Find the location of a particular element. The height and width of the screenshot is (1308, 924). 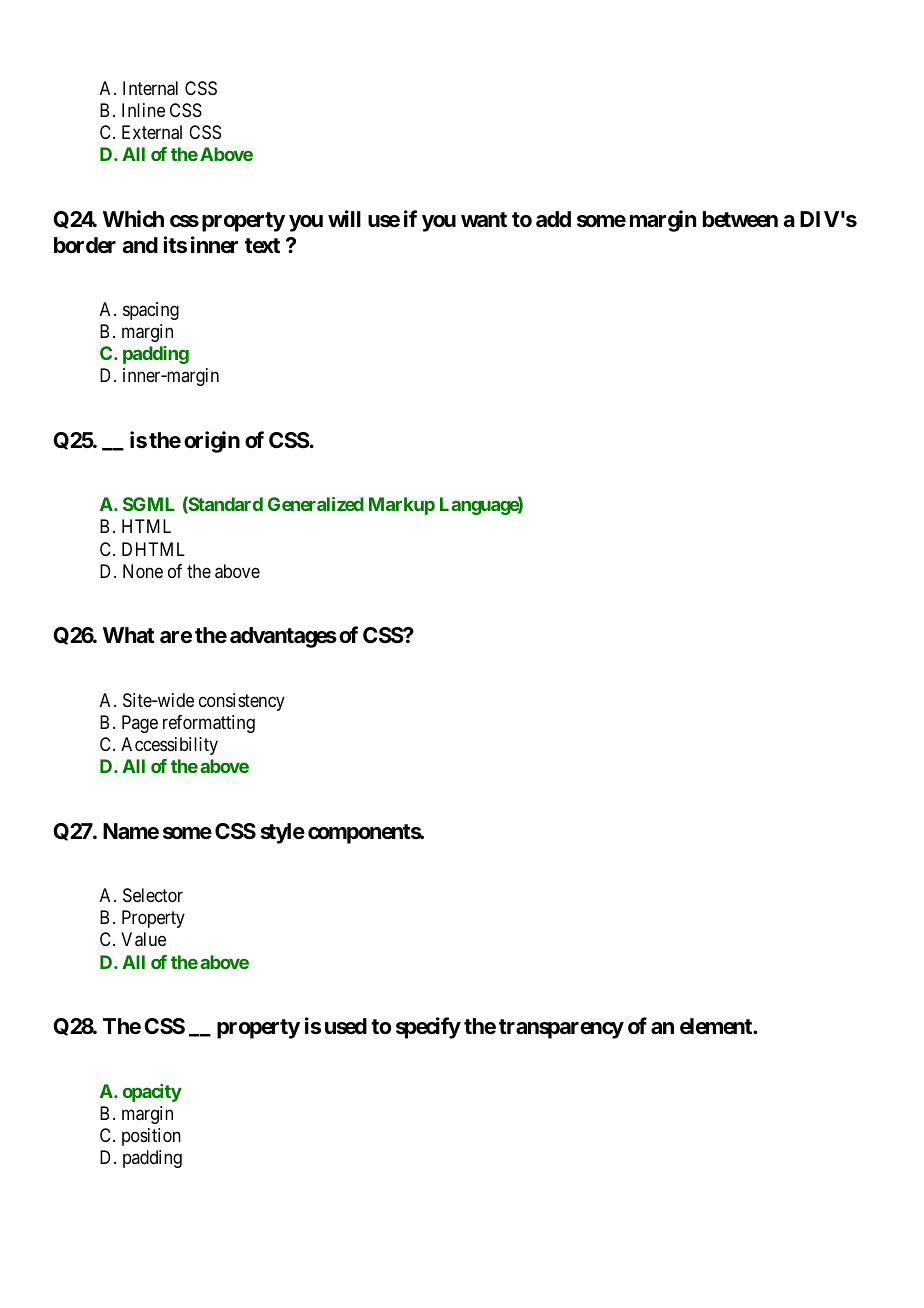

will is located at coordinates (344, 218).
